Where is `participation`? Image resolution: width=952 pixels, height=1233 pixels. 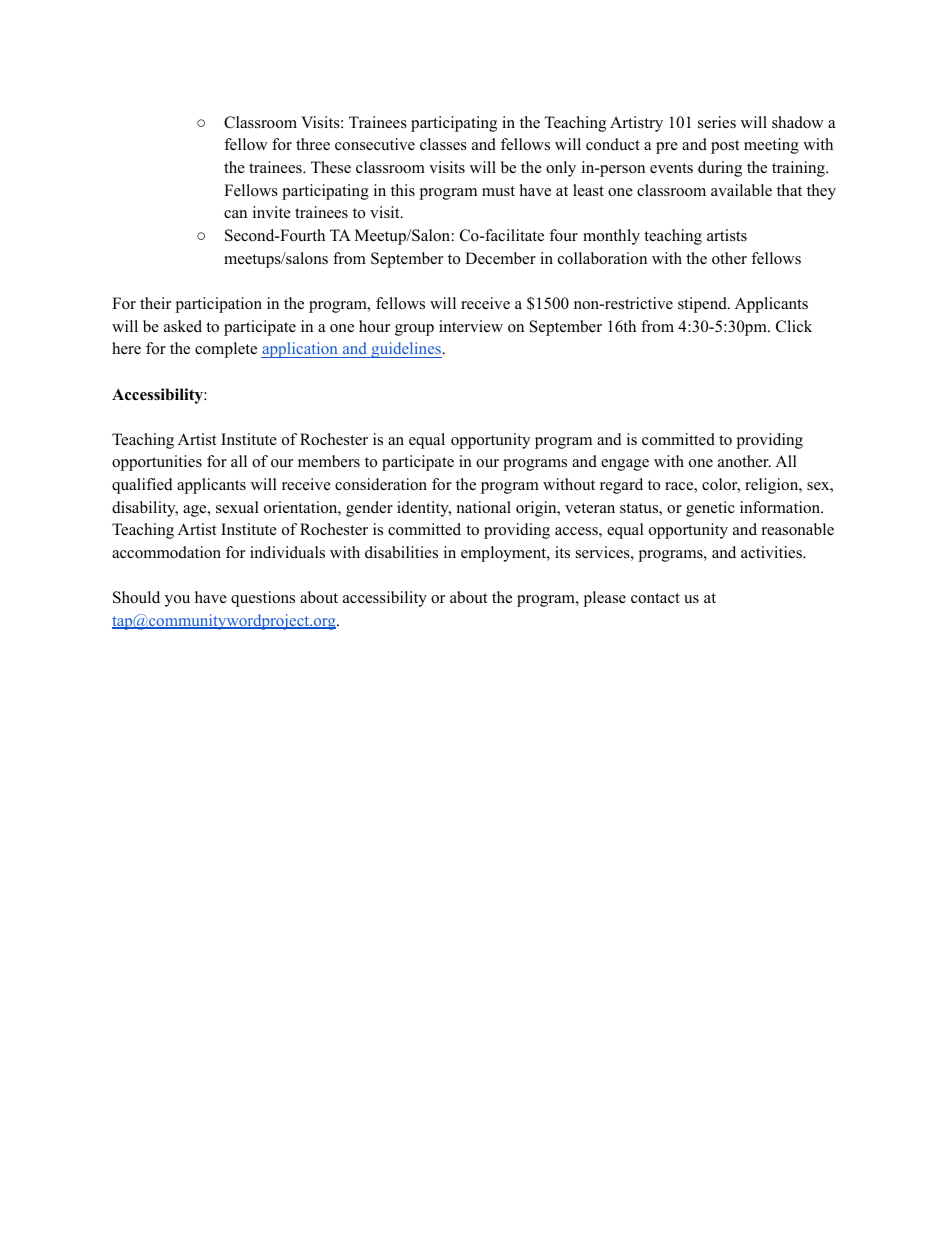 participation is located at coordinates (219, 305).
